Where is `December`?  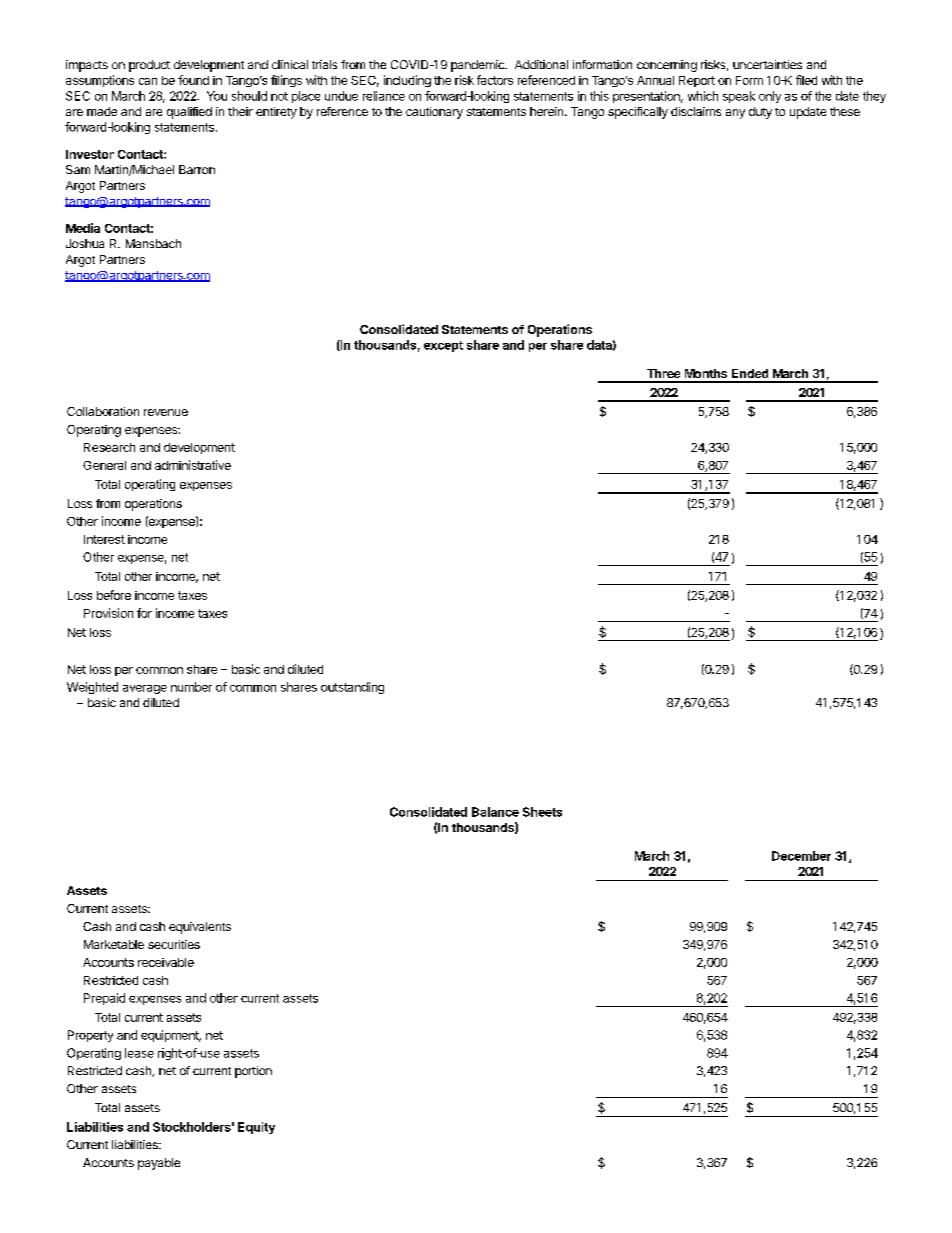 December is located at coordinates (801, 856).
